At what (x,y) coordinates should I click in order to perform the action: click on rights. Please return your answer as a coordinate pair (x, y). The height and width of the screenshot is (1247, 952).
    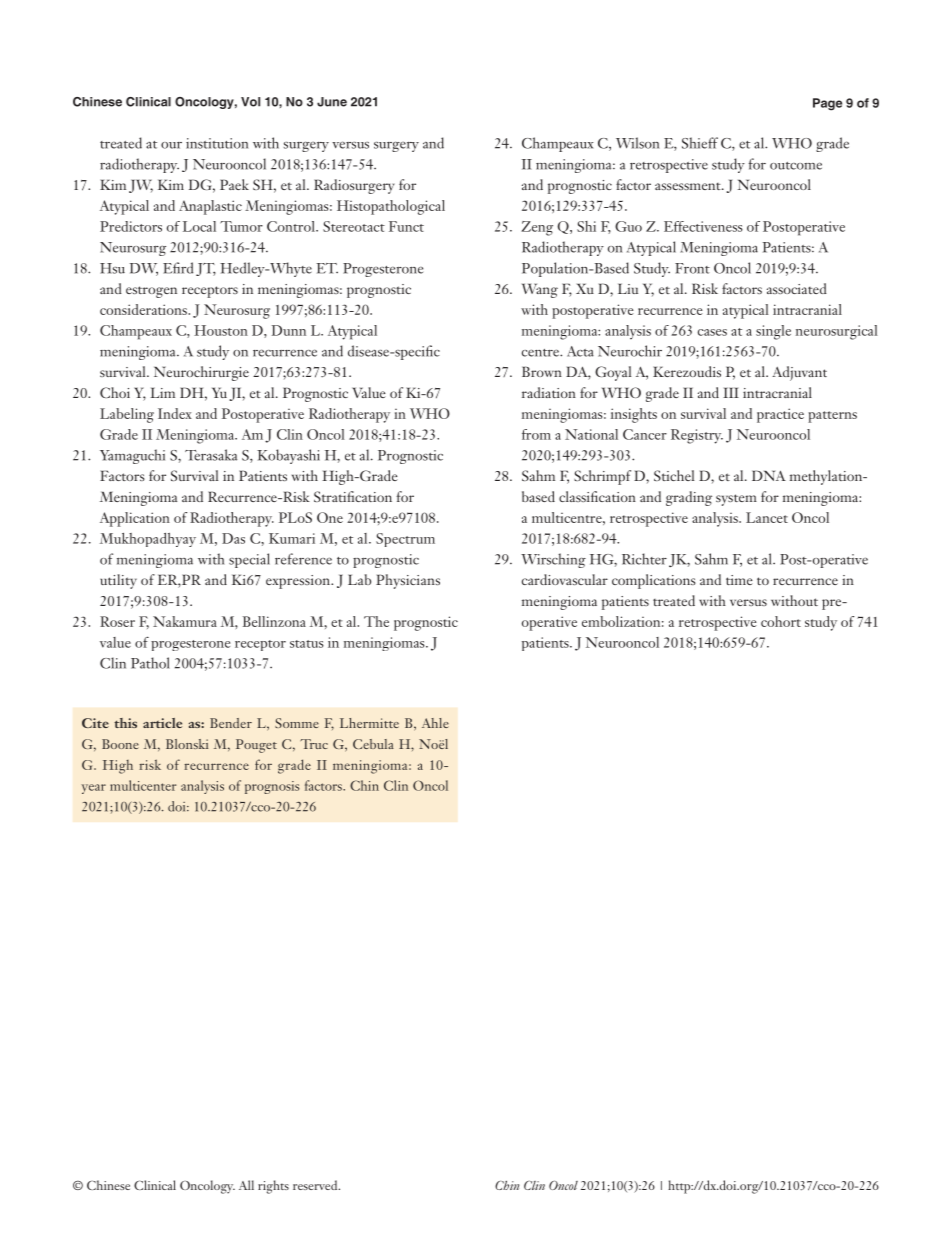
    Looking at the image, I should click on (273, 1187).
